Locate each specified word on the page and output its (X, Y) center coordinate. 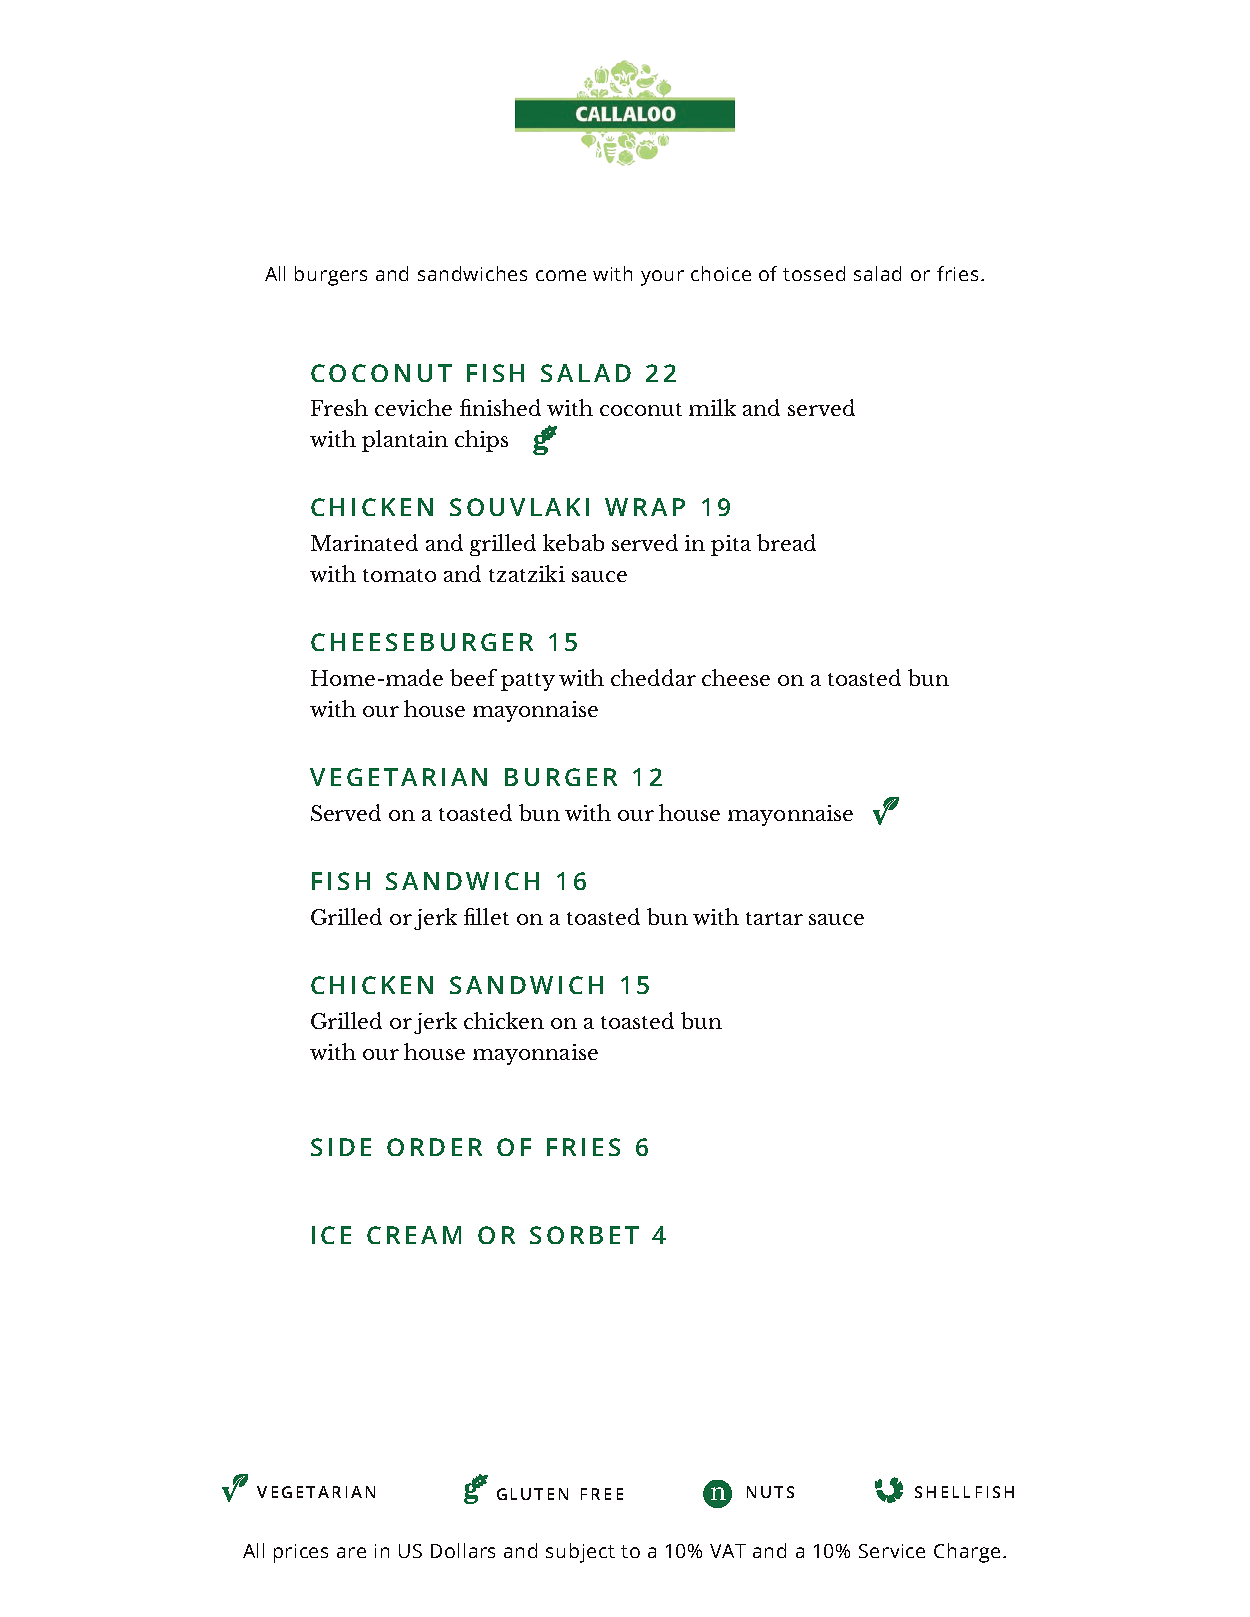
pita (731, 545)
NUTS (770, 1492)
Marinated (364, 542)
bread (786, 542)
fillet (486, 916)
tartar (774, 918)
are (351, 1552)
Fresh (339, 407)
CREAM (414, 1235)
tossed (814, 273)
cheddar (653, 677)
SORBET (584, 1235)
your (662, 278)
